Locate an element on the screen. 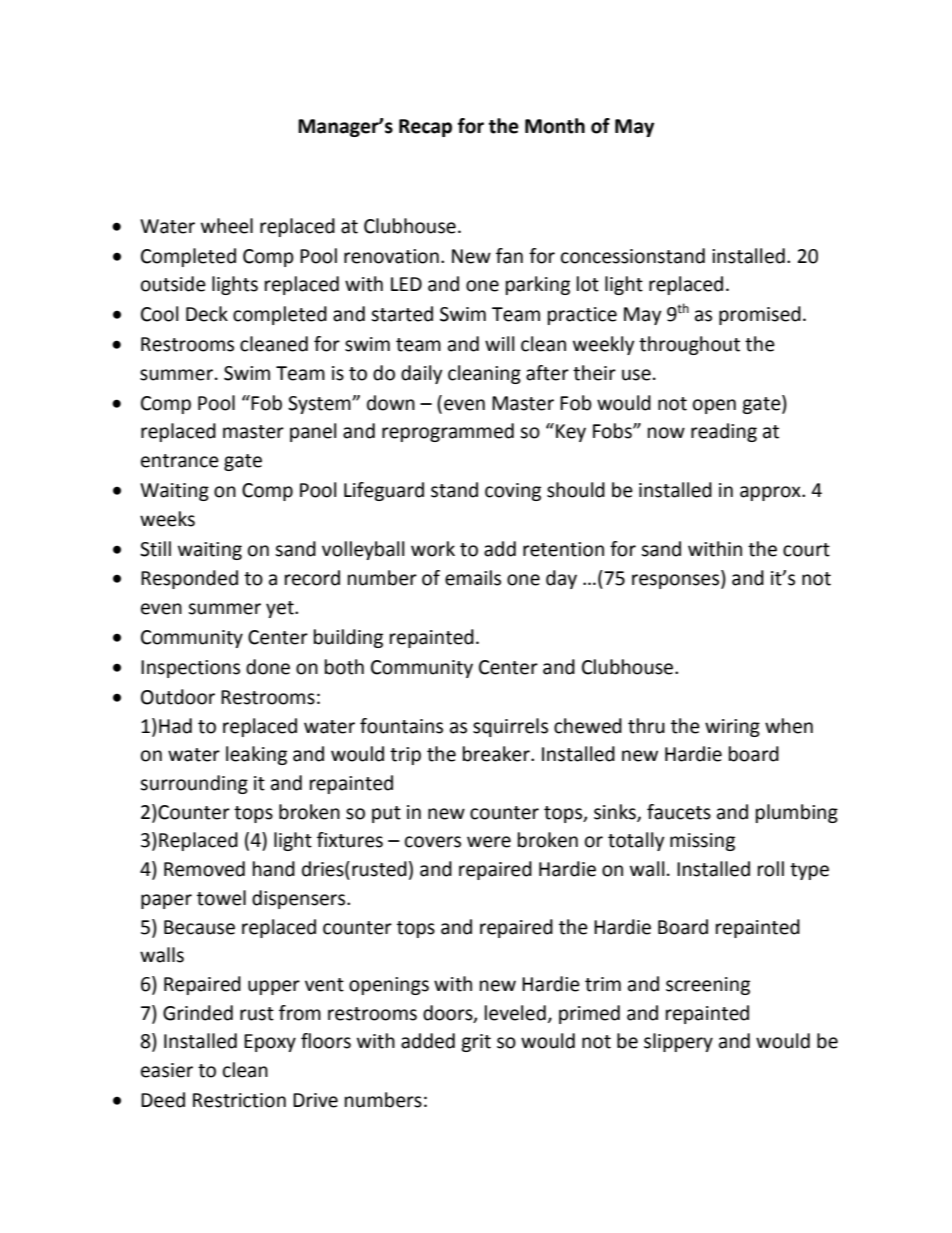  breaker is located at coordinates (497, 754).
